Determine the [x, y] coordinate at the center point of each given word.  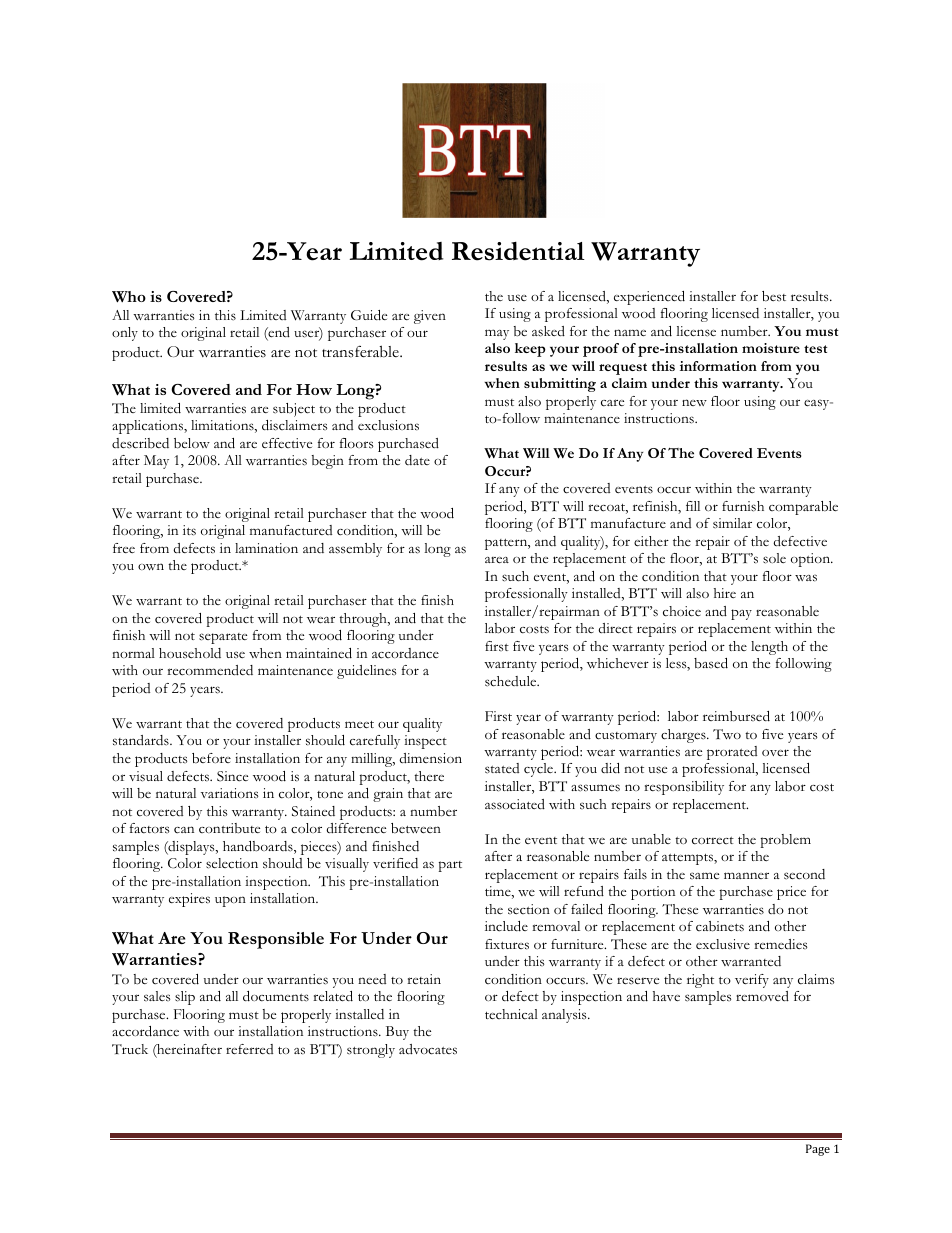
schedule [512, 681]
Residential [518, 251]
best [774, 296]
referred [249, 1049]
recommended [210, 670]
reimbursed [736, 716]
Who [129, 297]
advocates [428, 1049]
